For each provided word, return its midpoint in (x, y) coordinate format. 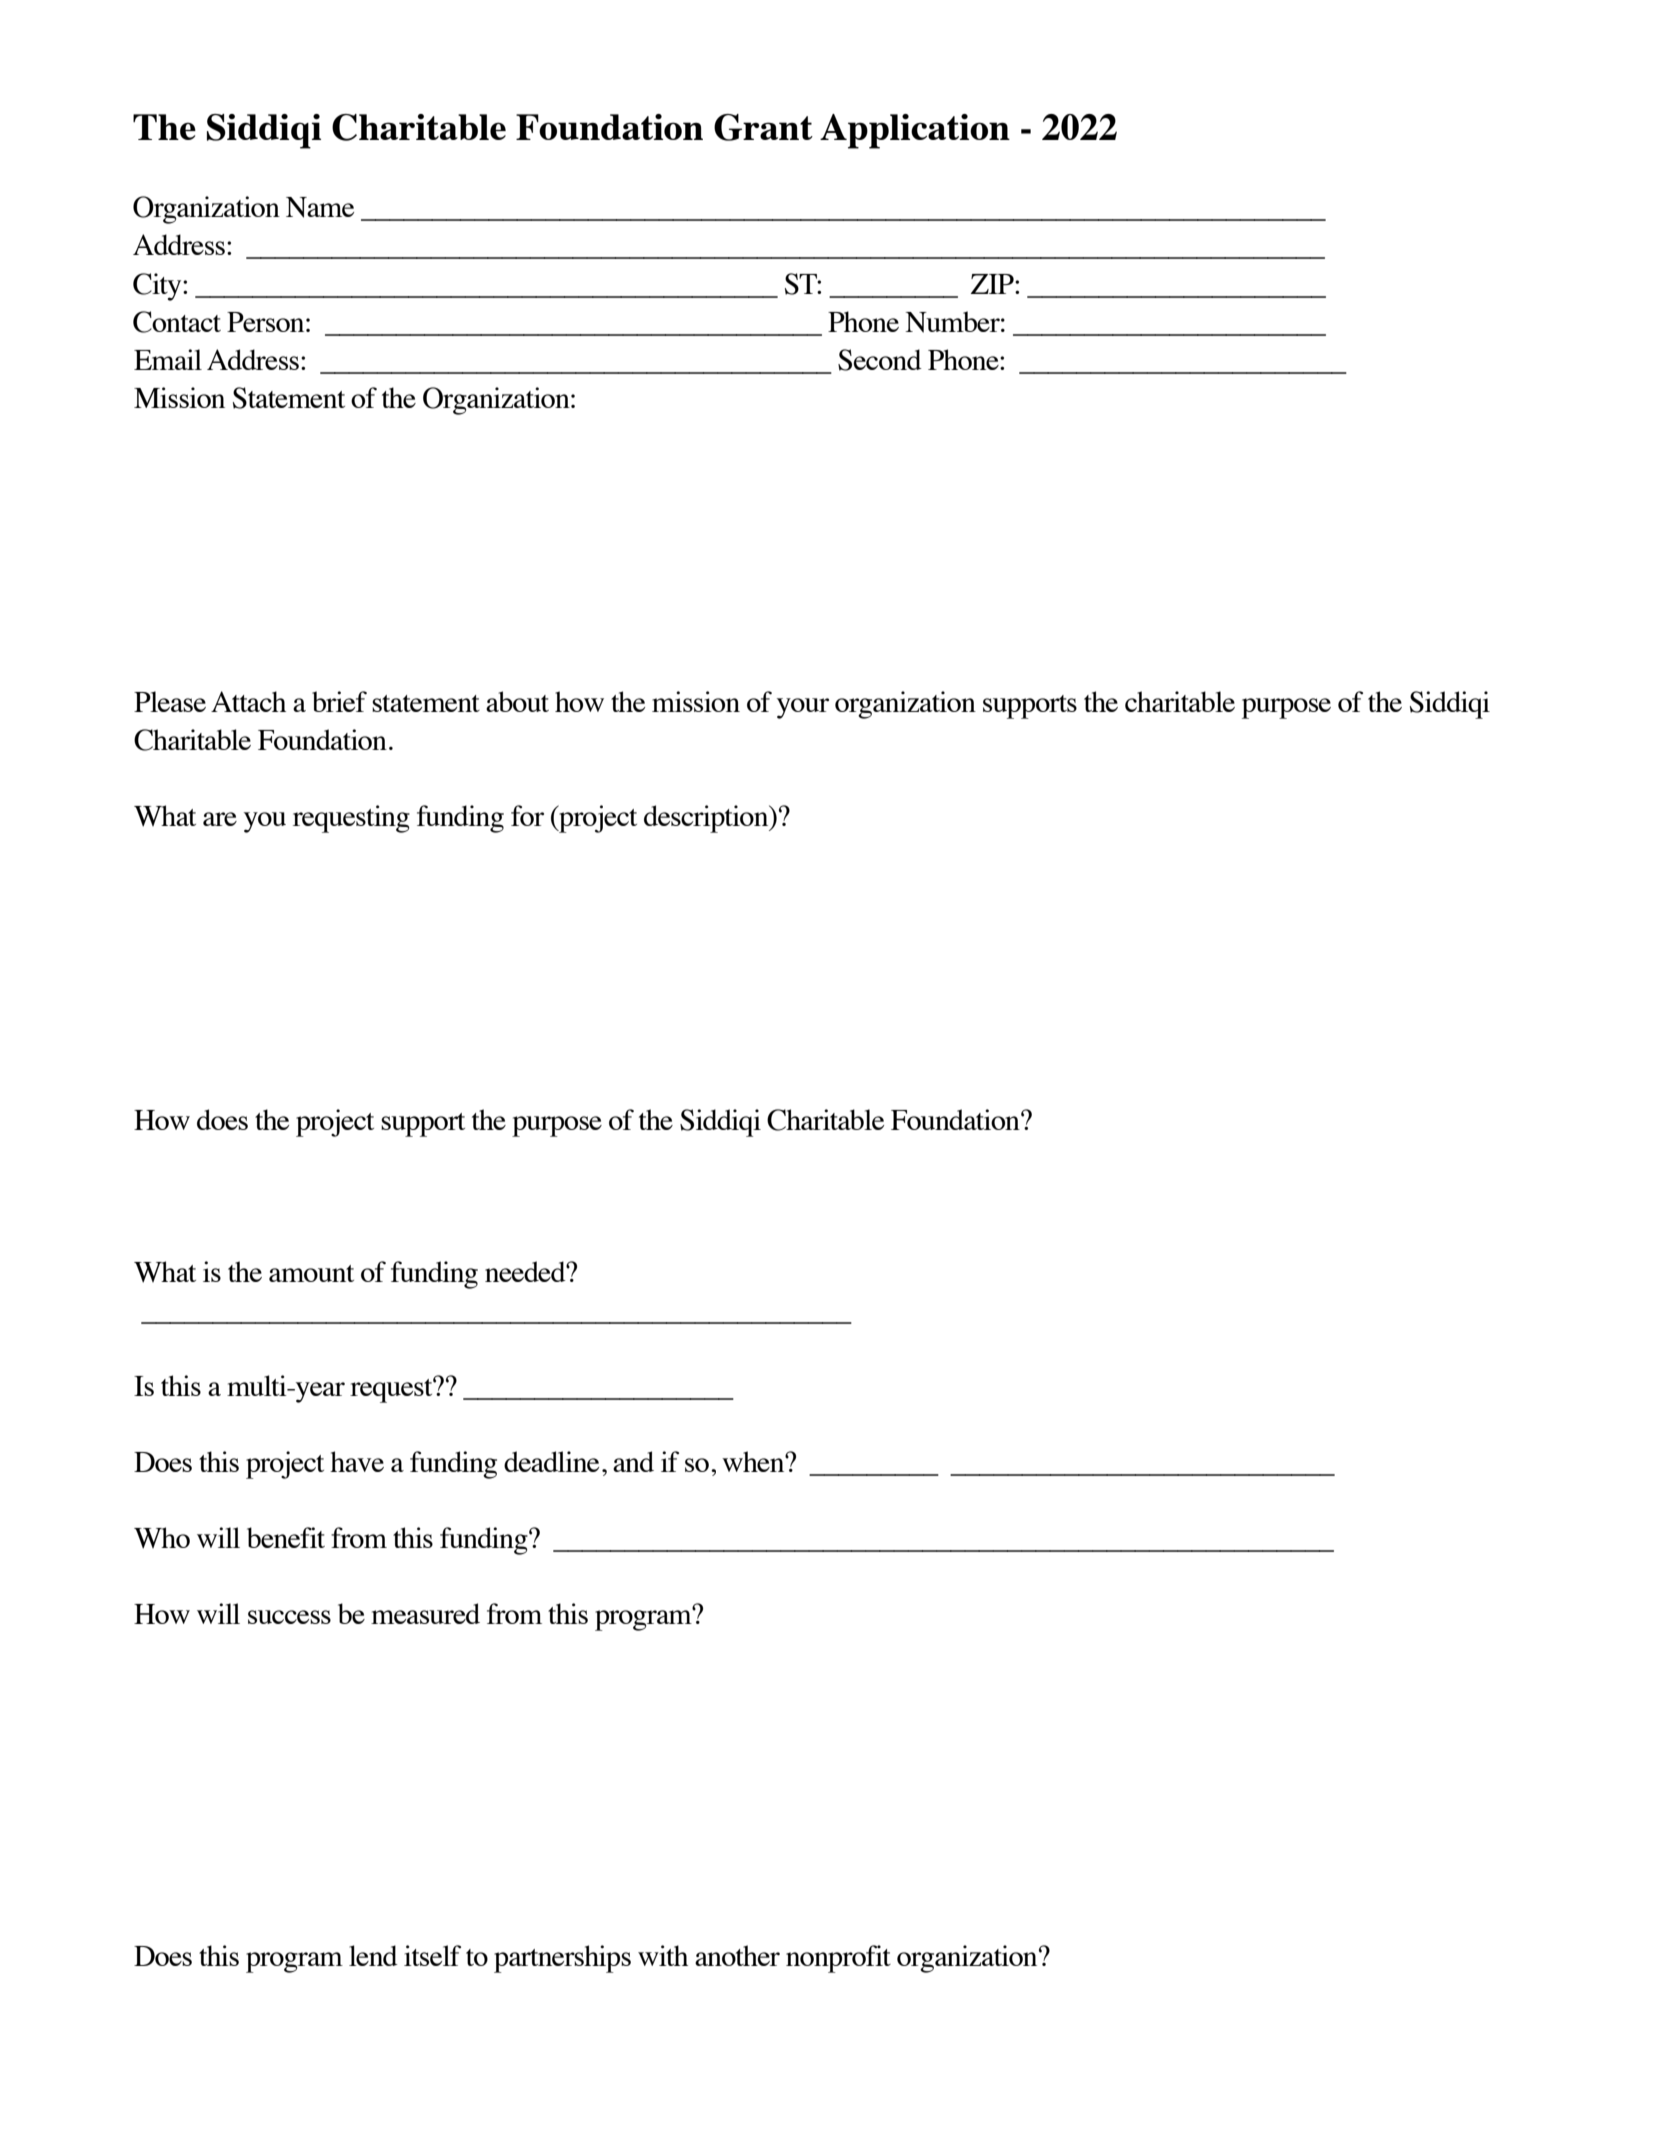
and (633, 1461)
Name (320, 207)
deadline (551, 1461)
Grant (763, 127)
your (803, 708)
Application (915, 131)
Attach (248, 701)
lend (373, 1955)
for (527, 815)
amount (311, 1273)
